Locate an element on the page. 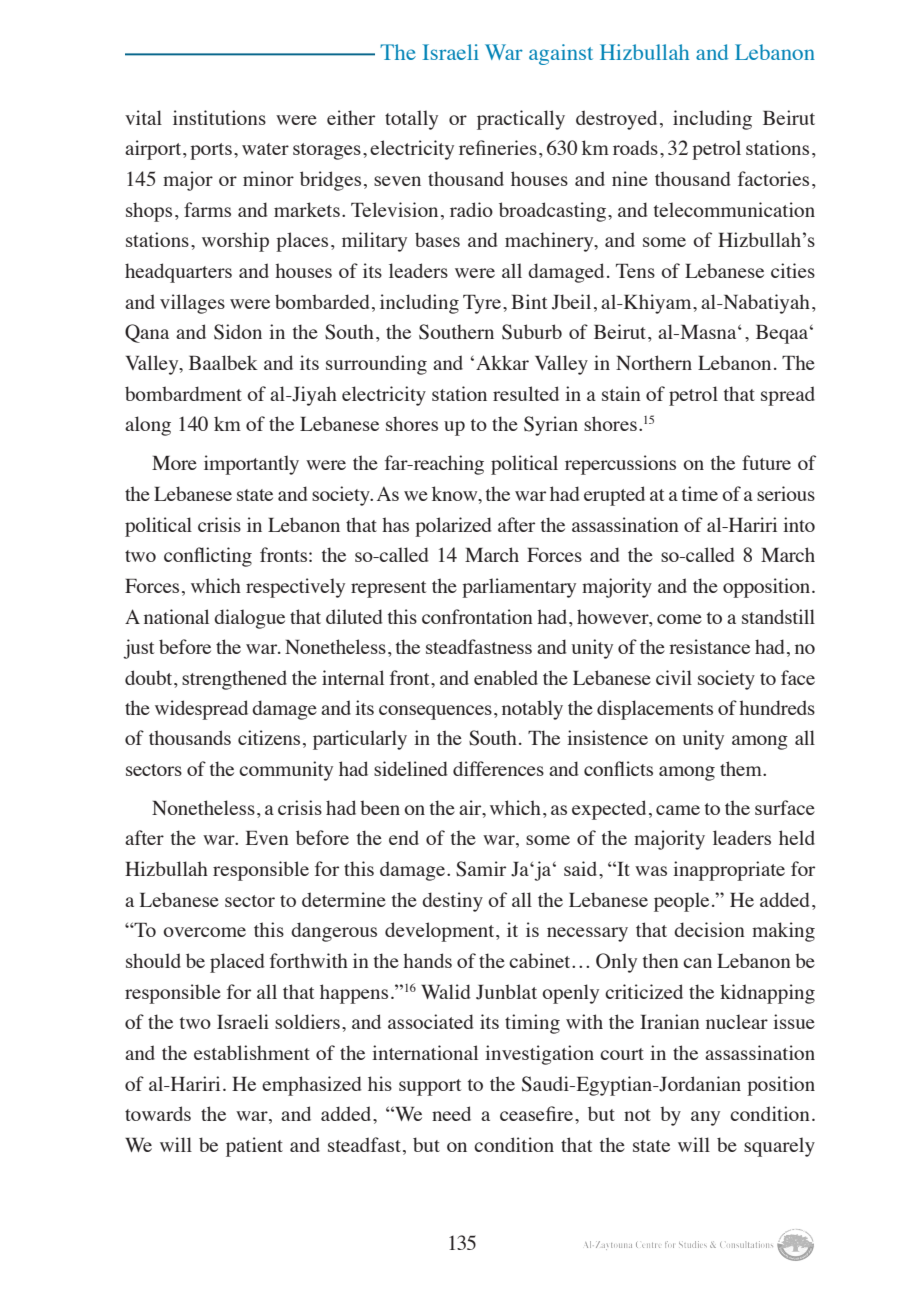 The image size is (924, 1305). placed is located at coordinates (237, 963).
